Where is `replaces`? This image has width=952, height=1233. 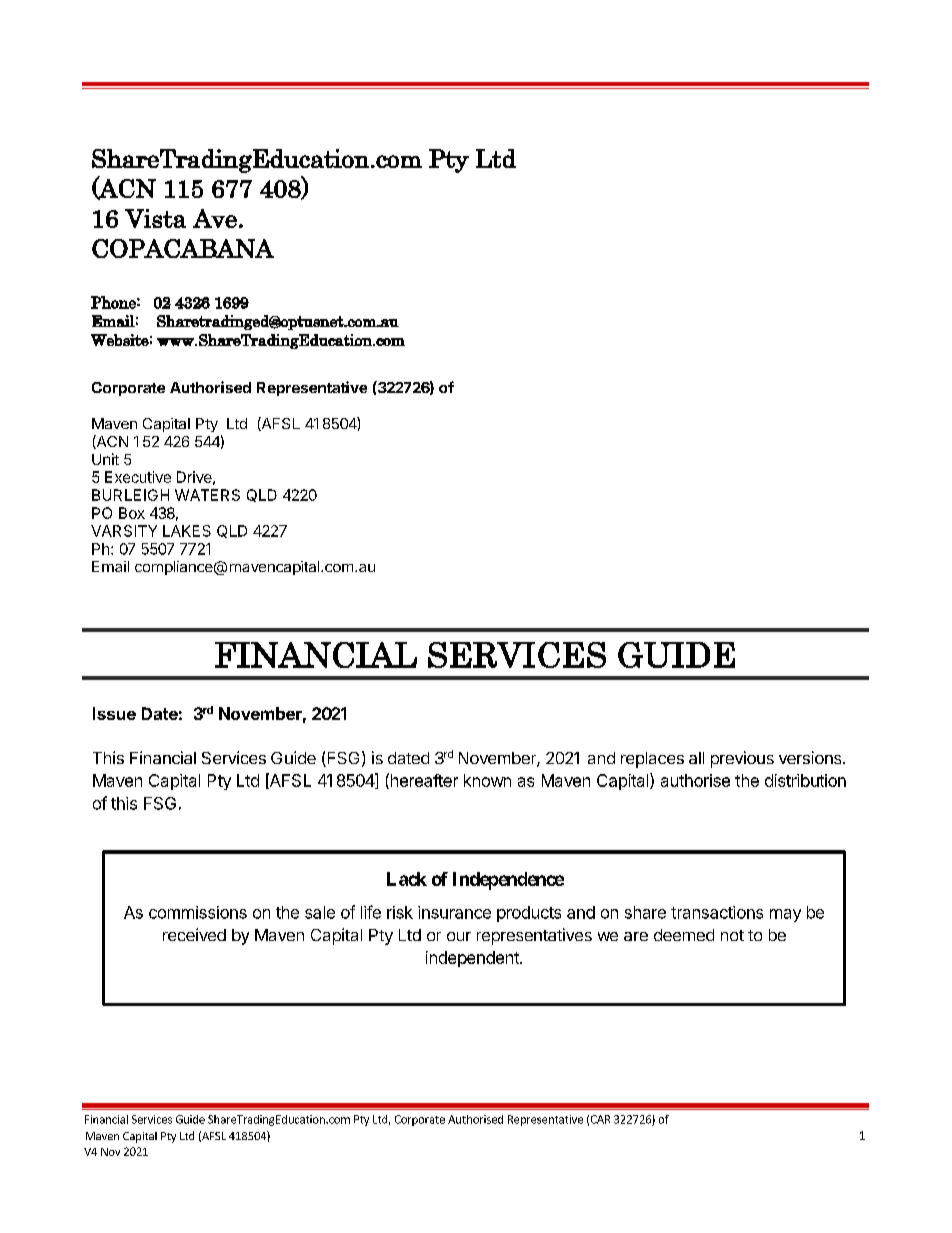
replaces is located at coordinates (652, 760).
